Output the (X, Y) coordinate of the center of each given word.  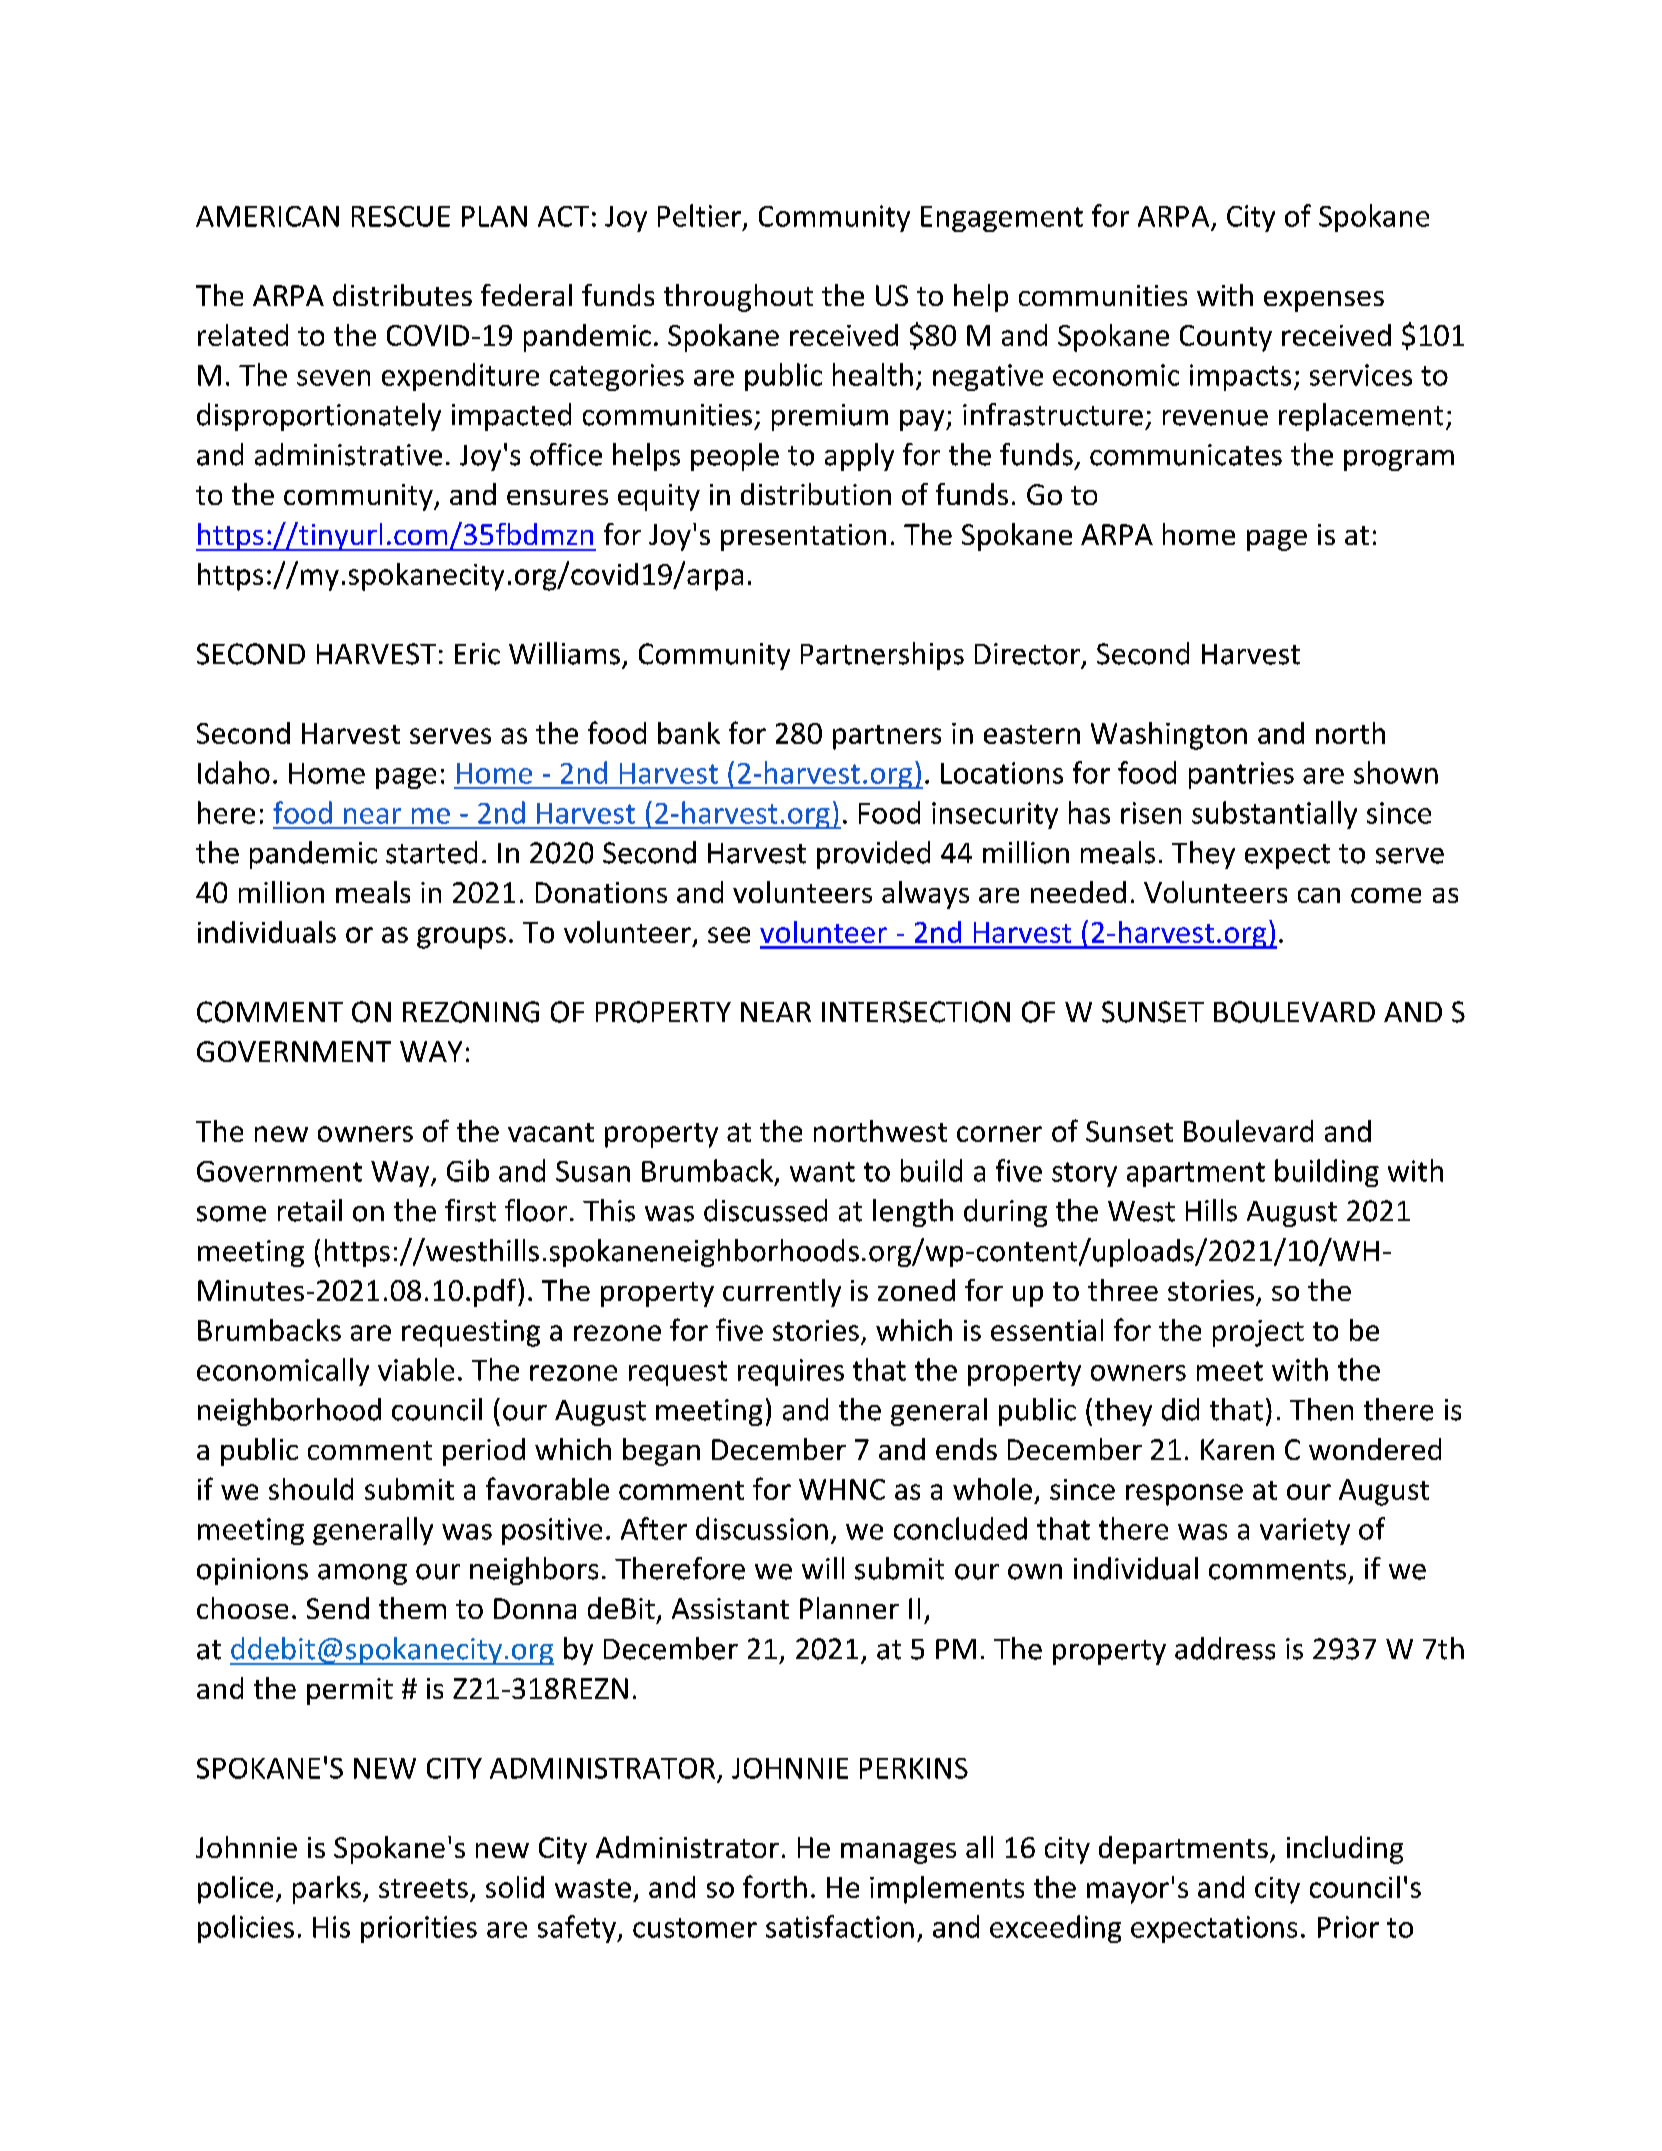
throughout (738, 298)
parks (327, 1890)
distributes (402, 295)
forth (775, 1886)
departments (1183, 1850)
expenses (1324, 301)
